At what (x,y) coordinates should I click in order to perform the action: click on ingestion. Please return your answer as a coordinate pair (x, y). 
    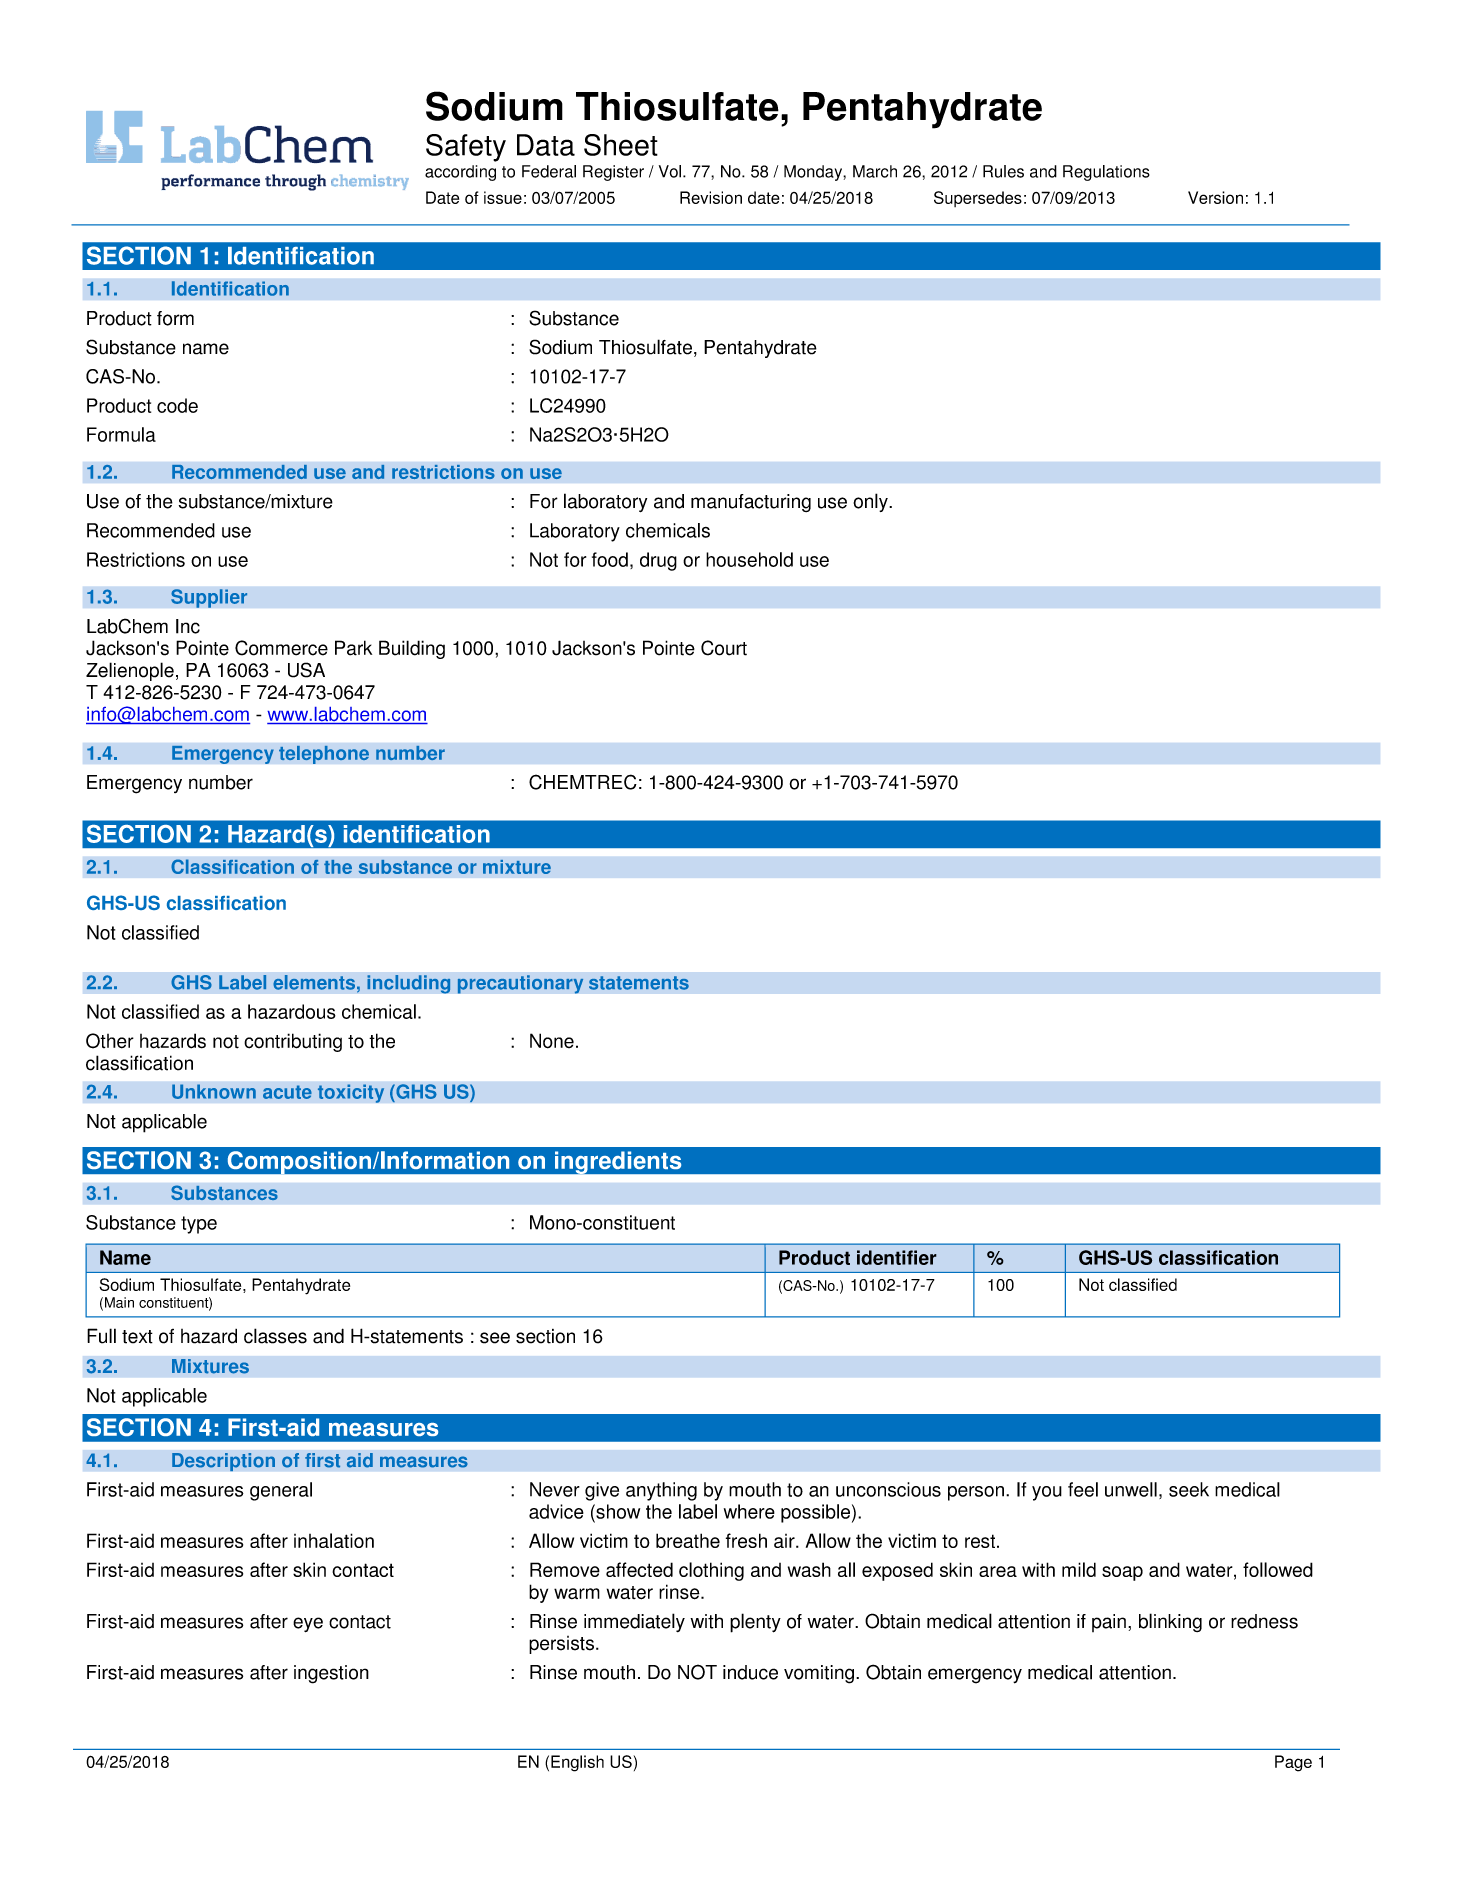
    Looking at the image, I should click on (331, 1674).
